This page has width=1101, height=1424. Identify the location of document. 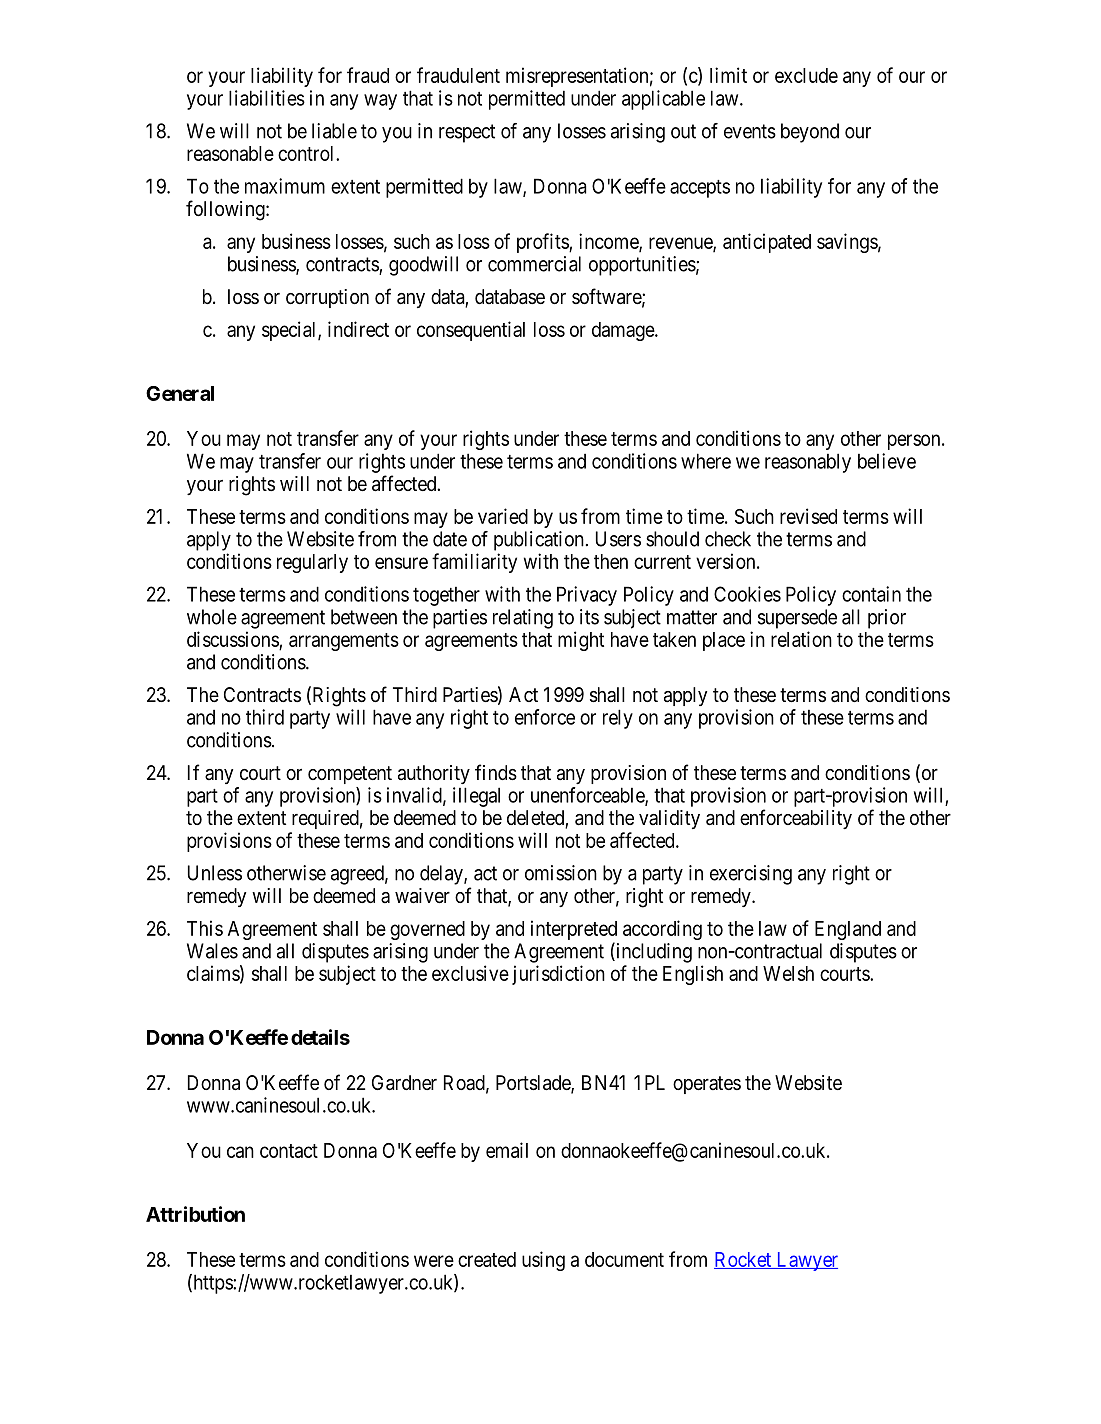
(624, 1259).
